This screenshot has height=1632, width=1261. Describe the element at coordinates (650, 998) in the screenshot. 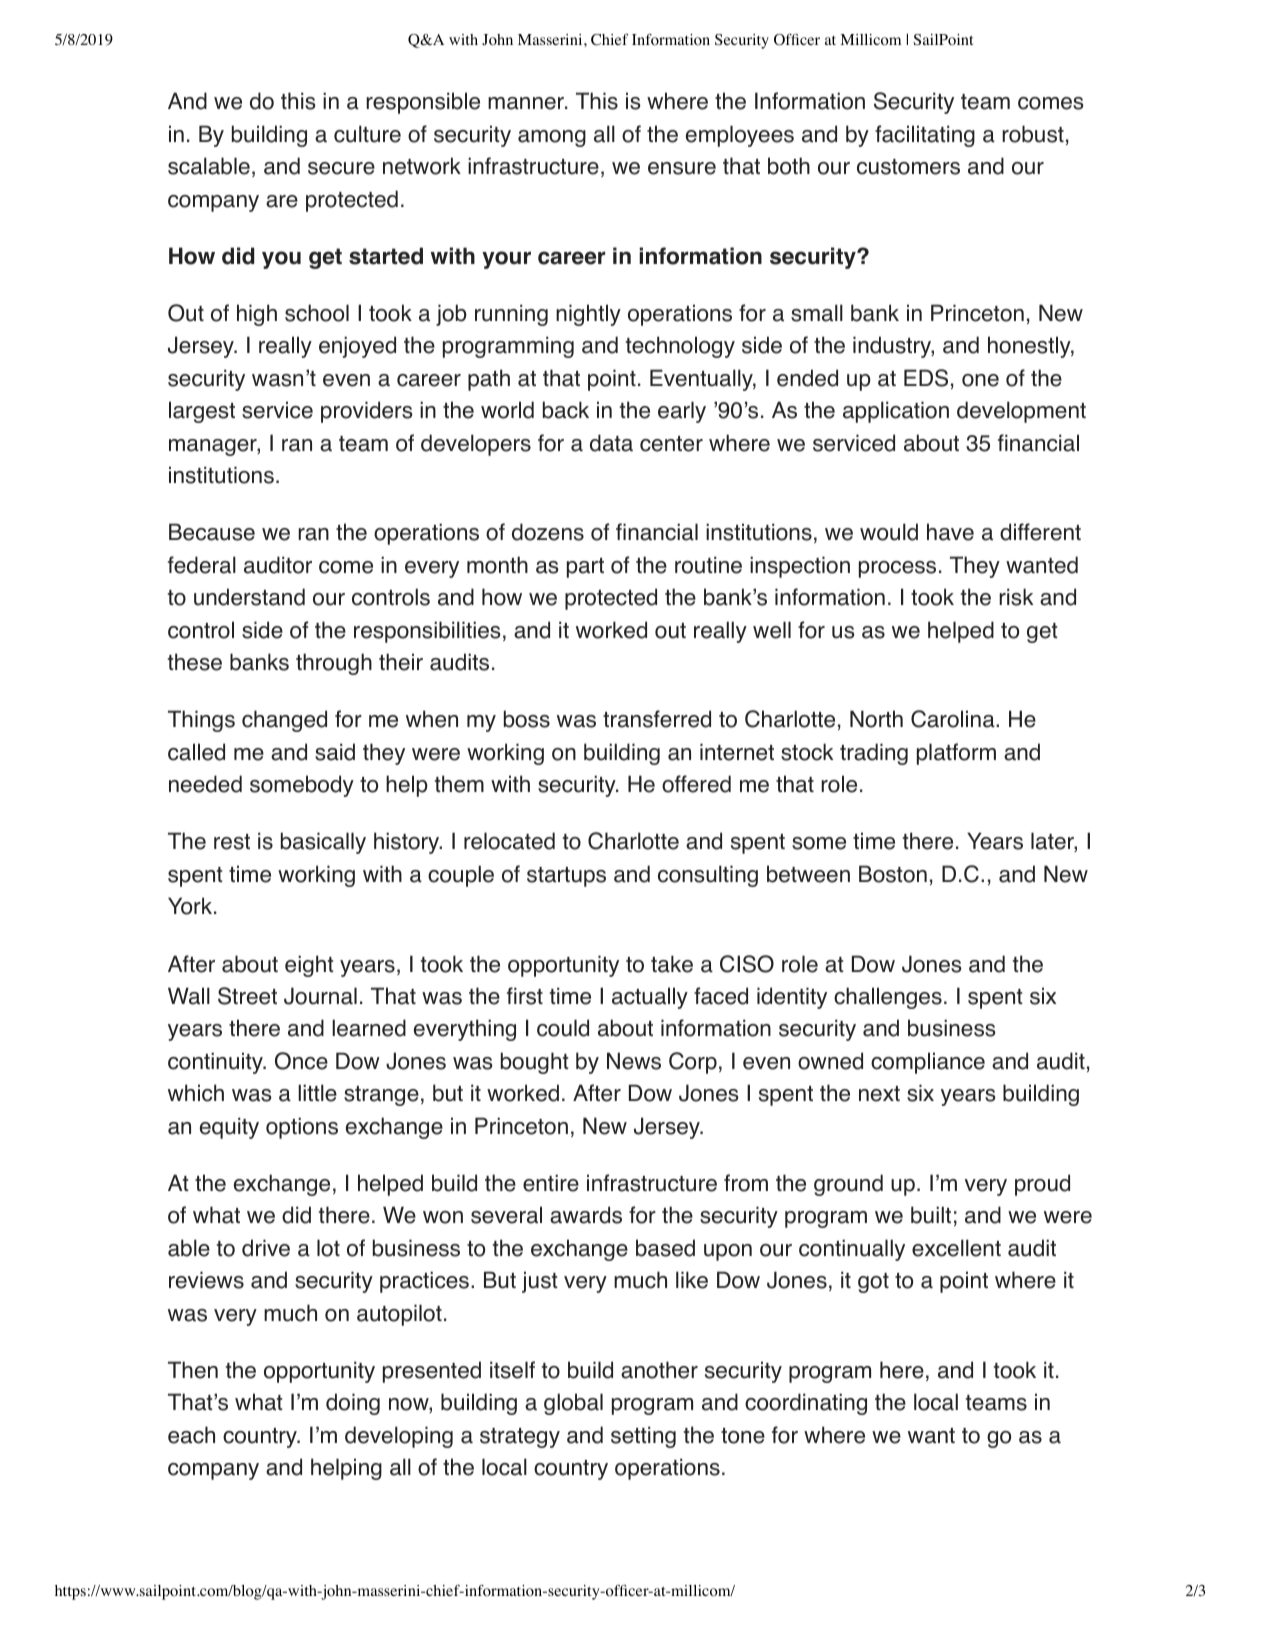

I see `actually` at that location.
